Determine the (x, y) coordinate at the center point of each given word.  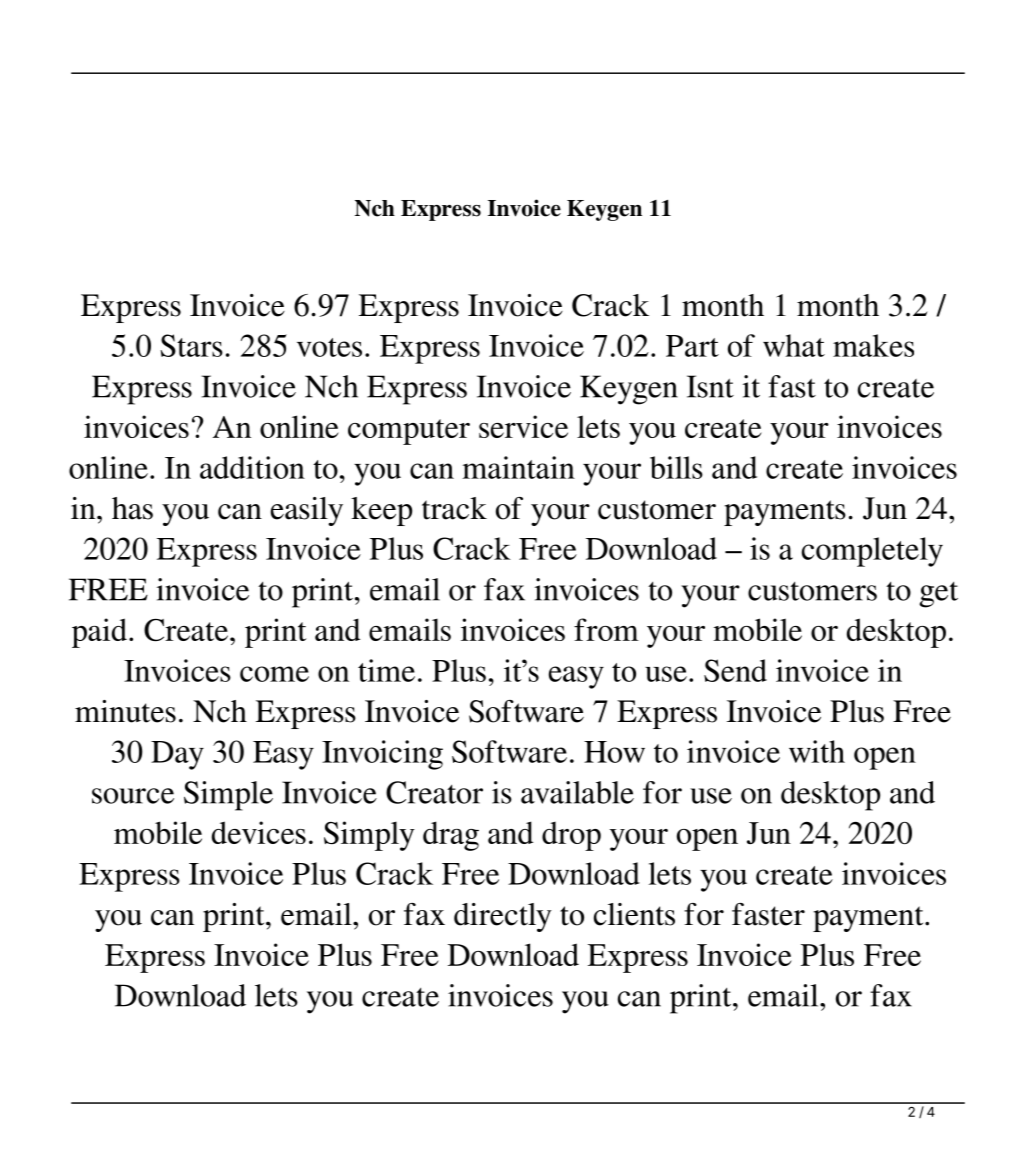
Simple (228, 796)
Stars (191, 345)
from (606, 629)
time (386, 670)
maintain (518, 467)
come (274, 674)
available (577, 792)
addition (252, 467)
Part (692, 346)
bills (676, 467)
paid (99, 633)
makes (873, 345)
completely (872, 552)
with (817, 751)
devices (259, 832)
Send (735, 670)
